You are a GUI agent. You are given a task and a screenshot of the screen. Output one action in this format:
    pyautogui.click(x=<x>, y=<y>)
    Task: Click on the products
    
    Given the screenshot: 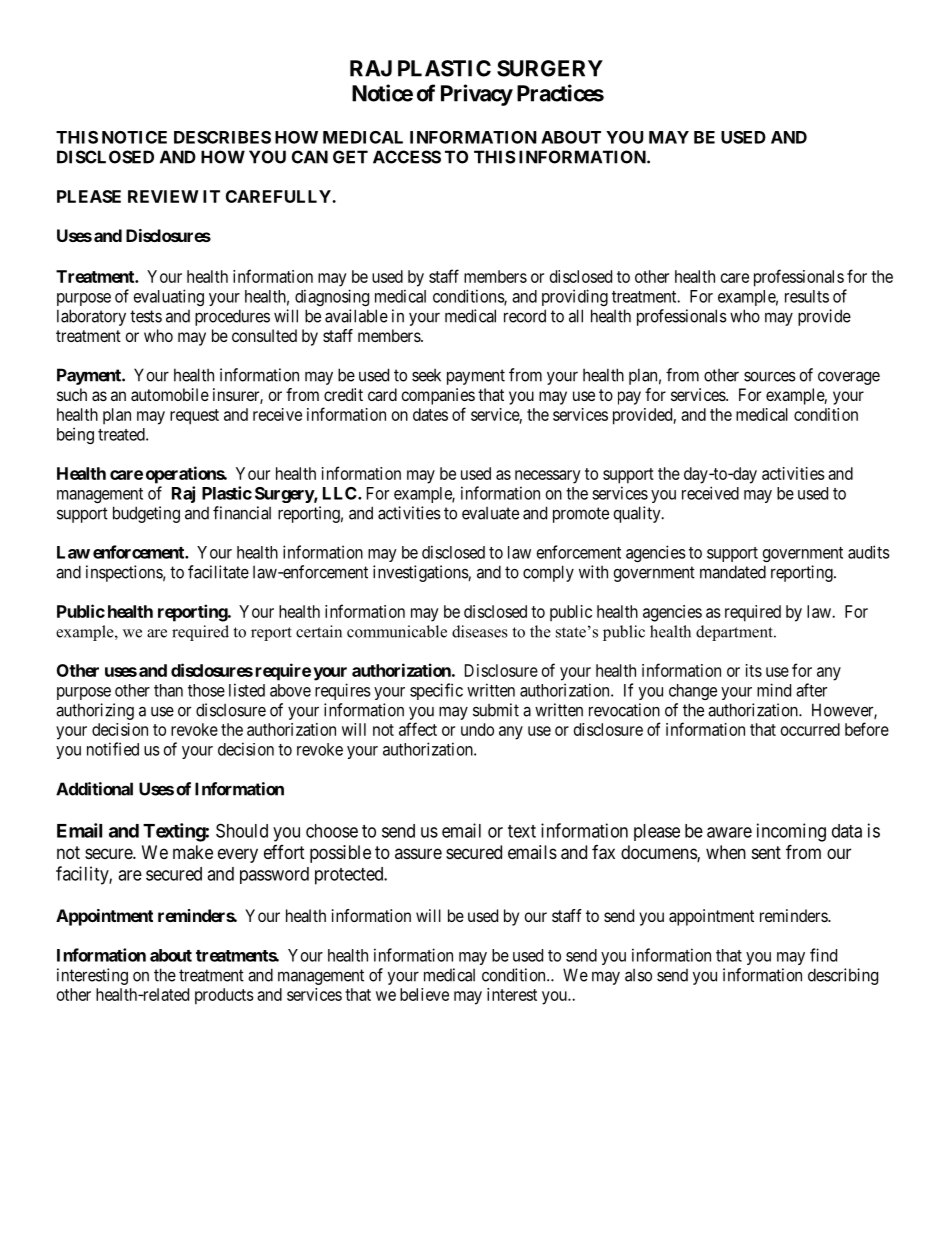 What is the action you would take?
    pyautogui.click(x=224, y=996)
